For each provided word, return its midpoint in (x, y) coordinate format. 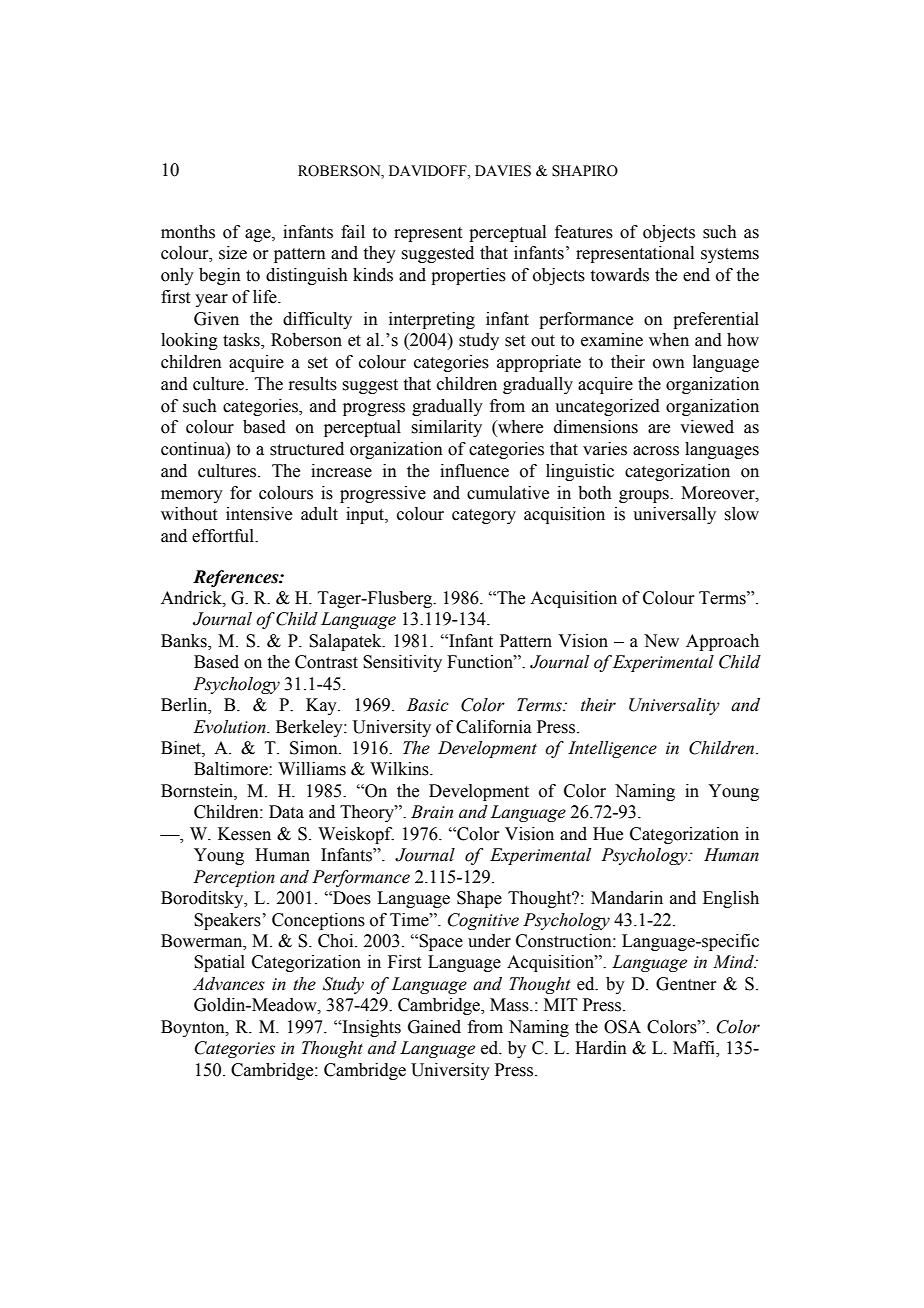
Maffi (695, 1049)
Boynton (194, 1028)
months (188, 232)
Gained (434, 1027)
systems (730, 255)
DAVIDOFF (429, 171)
